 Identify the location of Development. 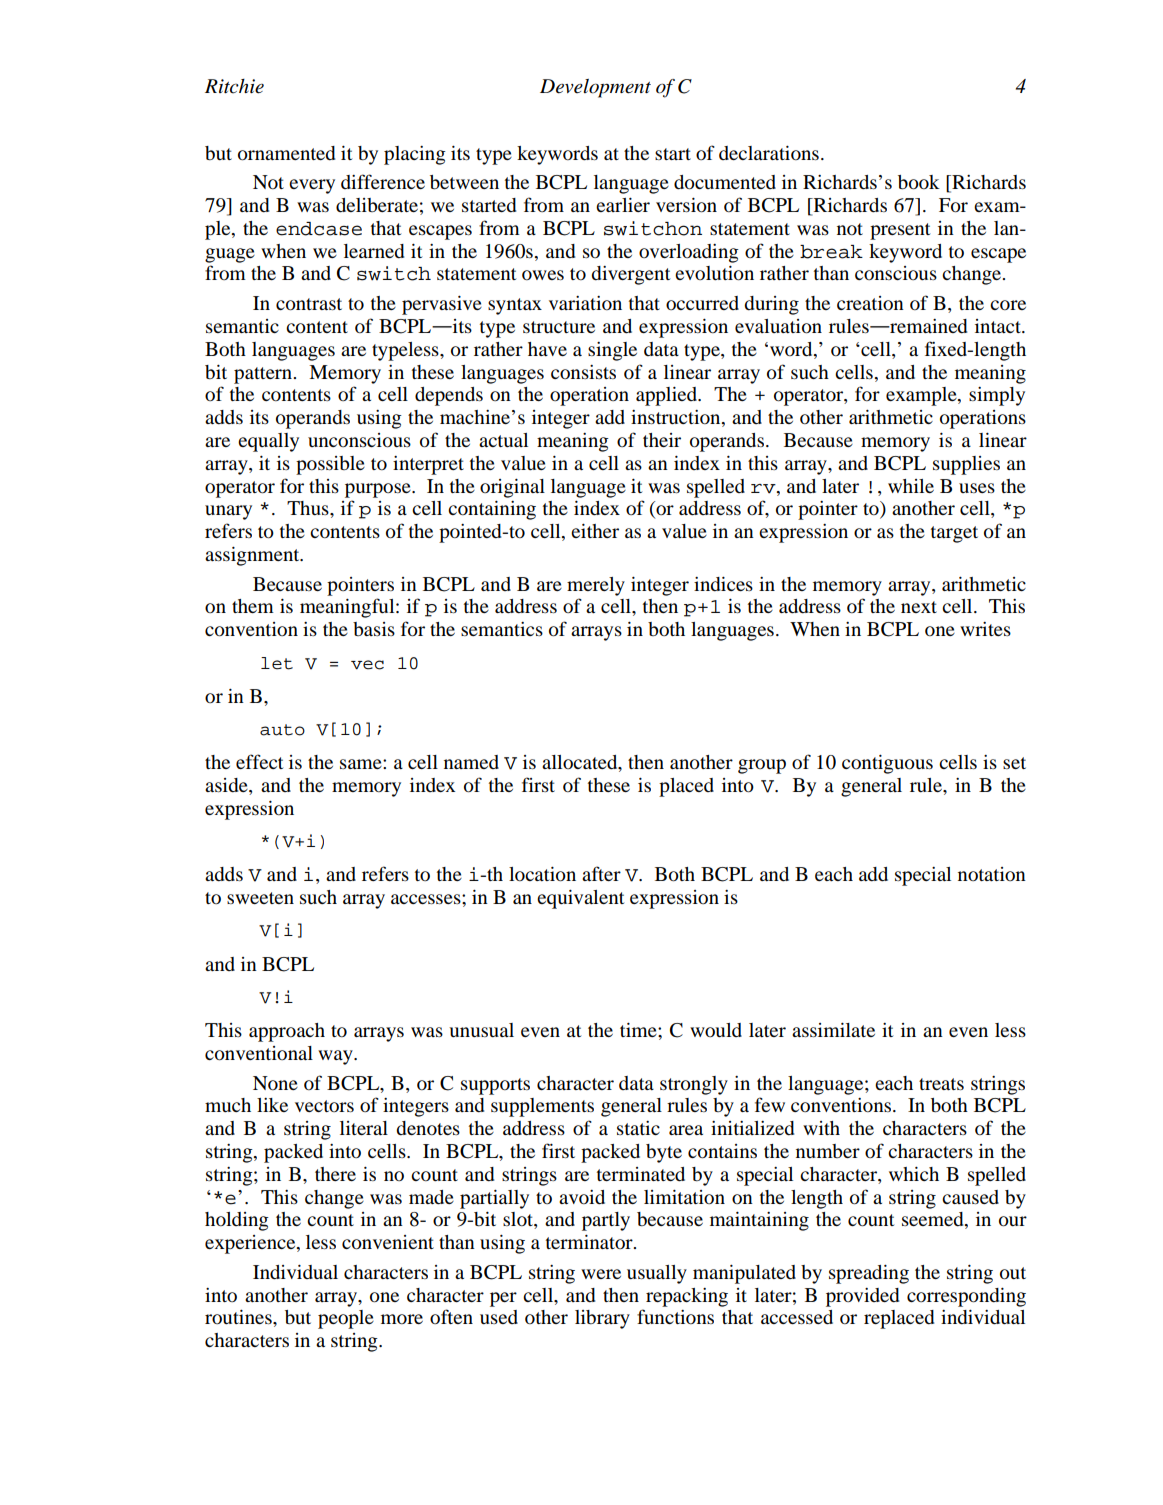
(595, 88).
